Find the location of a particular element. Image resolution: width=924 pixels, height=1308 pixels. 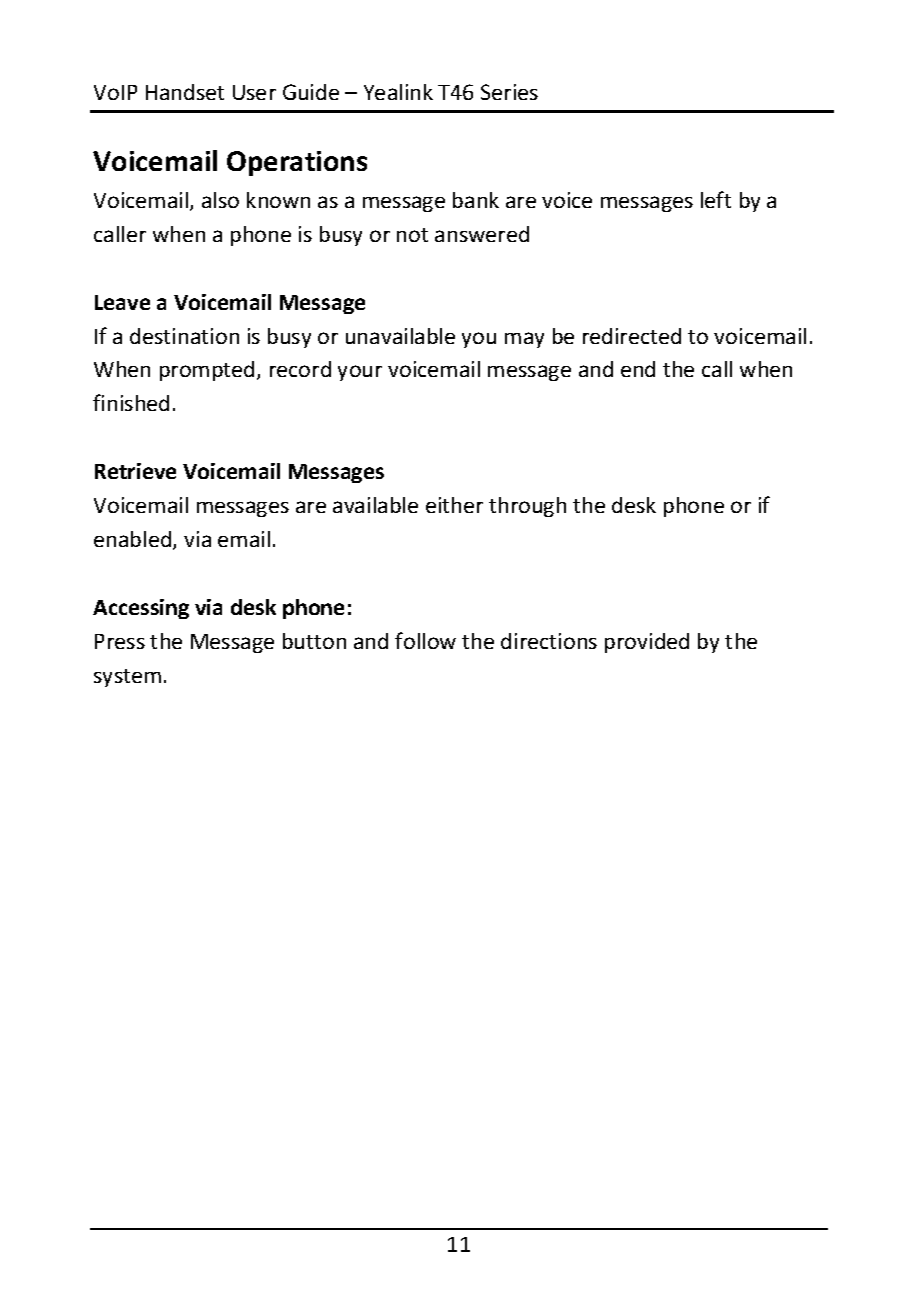

left is located at coordinates (716, 199).
